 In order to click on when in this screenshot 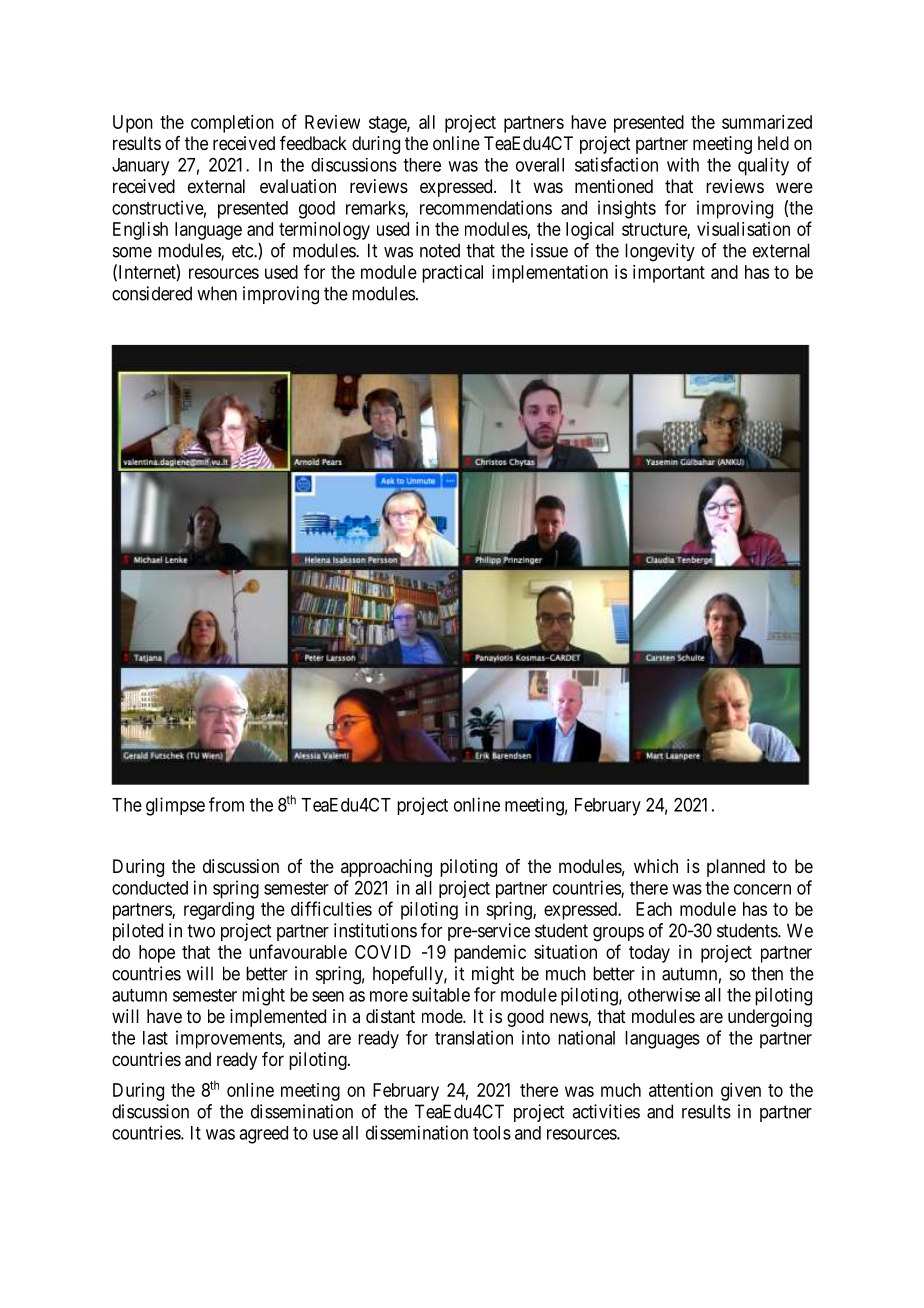, I will do `click(217, 293)`.
